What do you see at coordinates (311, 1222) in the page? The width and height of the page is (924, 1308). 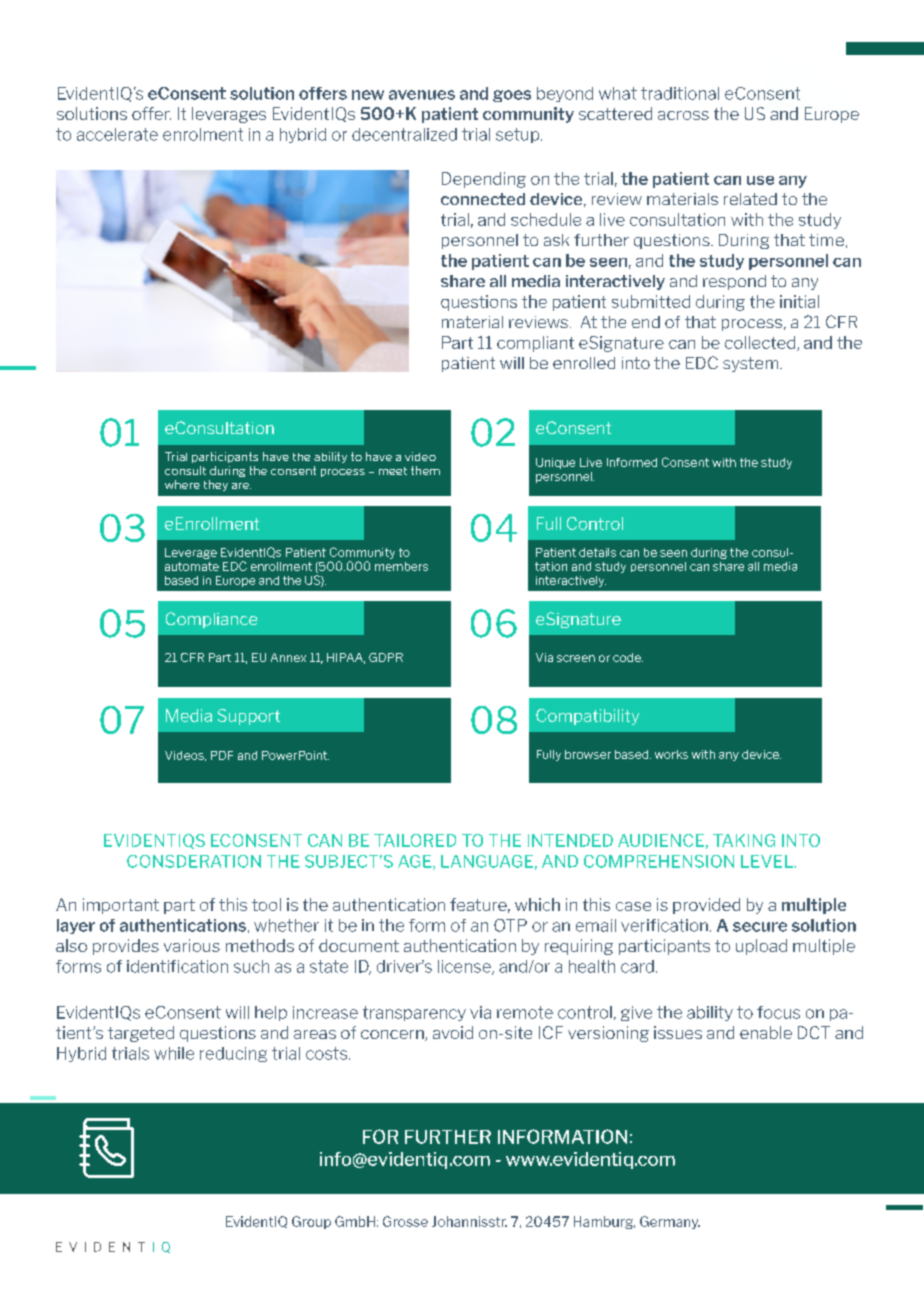 I see `Group` at bounding box center [311, 1222].
